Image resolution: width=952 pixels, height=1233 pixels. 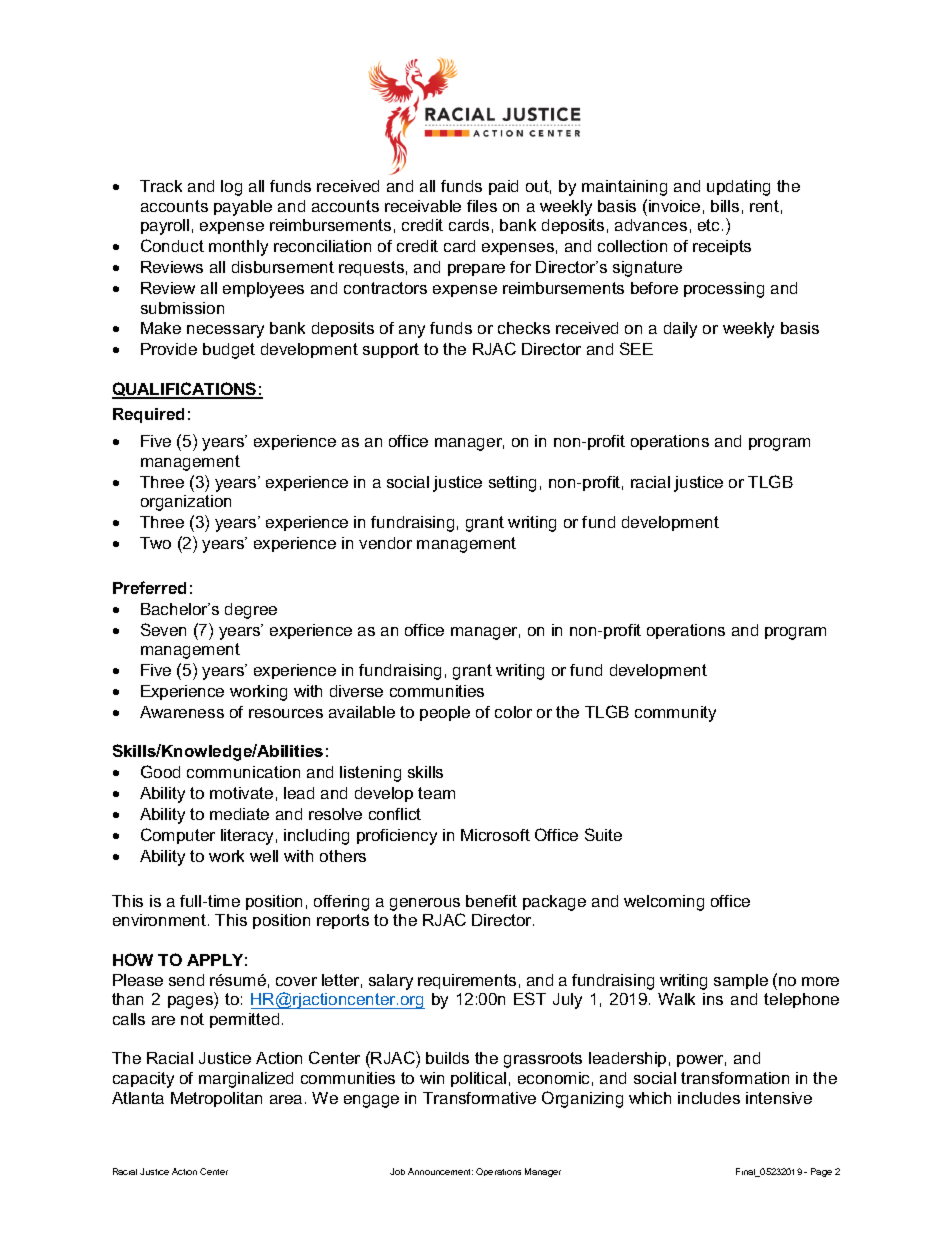 I want to click on organization, so click(x=186, y=503).
